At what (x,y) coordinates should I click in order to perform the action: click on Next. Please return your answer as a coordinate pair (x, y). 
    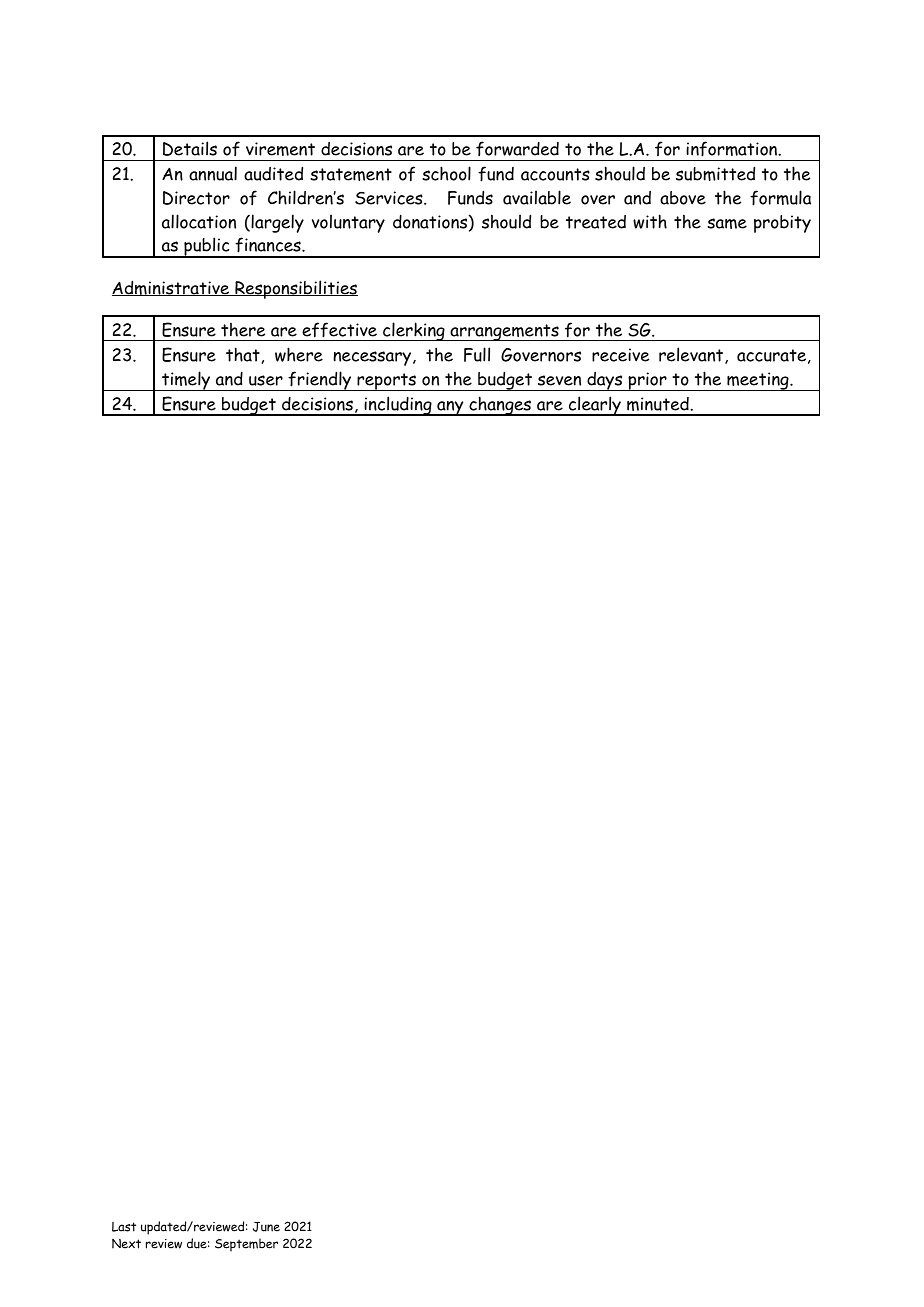
    Looking at the image, I should click on (126, 1244).
